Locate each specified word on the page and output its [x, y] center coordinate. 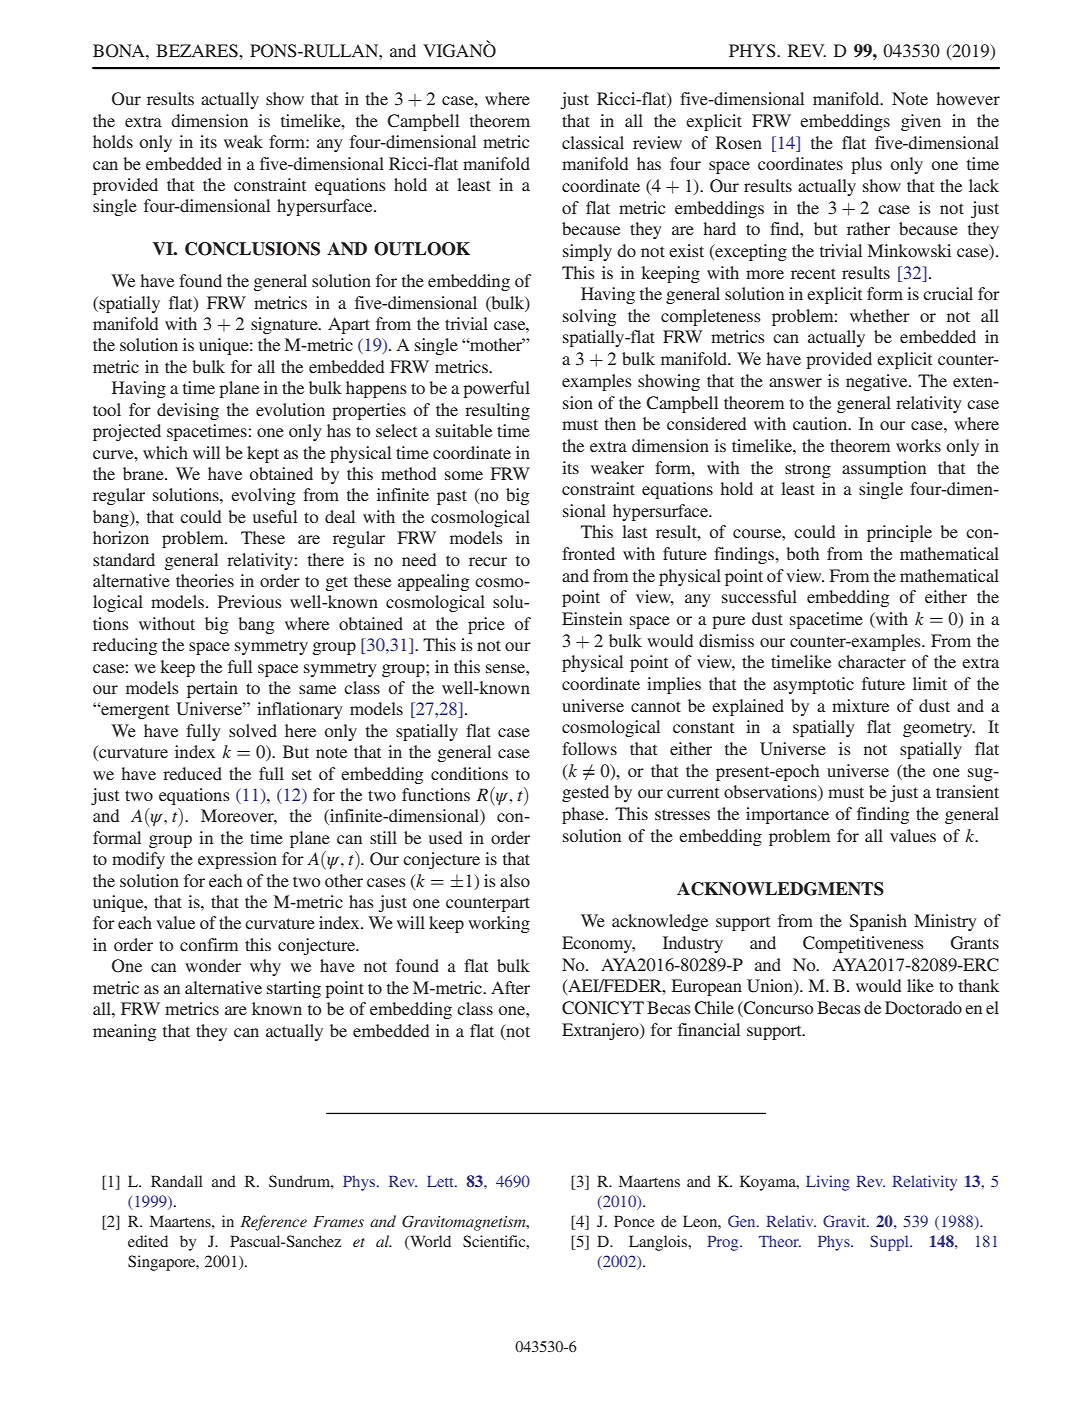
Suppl [890, 1243]
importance [787, 815]
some [464, 475]
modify [138, 860]
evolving [263, 496]
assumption [884, 469]
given [921, 122]
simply [587, 252]
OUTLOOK [422, 249]
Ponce [634, 1221]
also [515, 880]
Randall [177, 1181]
